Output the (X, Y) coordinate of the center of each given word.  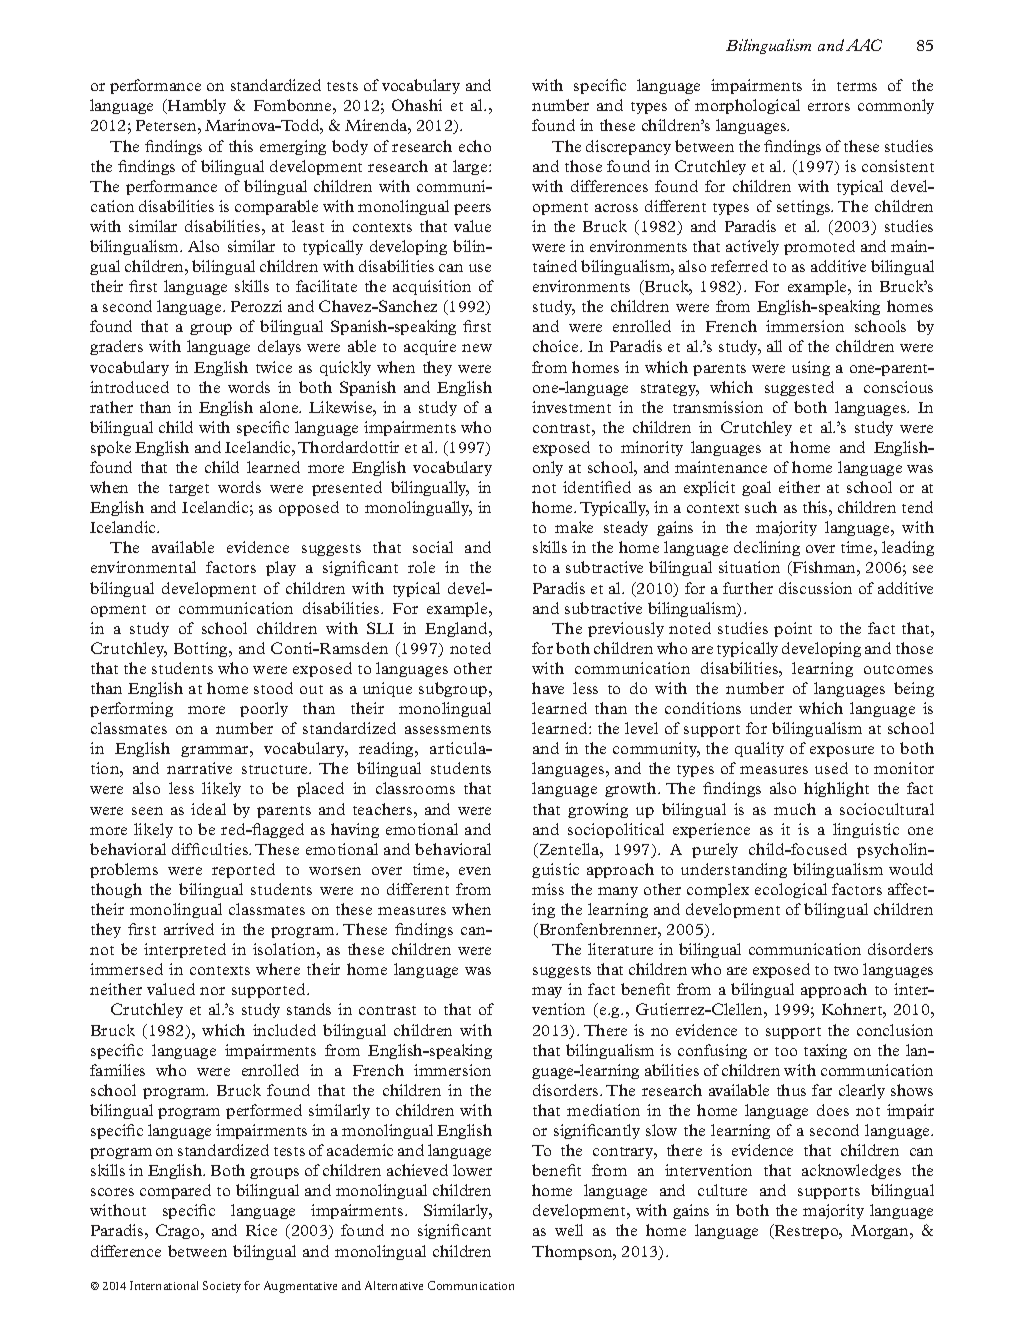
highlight (836, 789)
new (477, 348)
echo (475, 146)
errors (829, 107)
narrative (199, 768)
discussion (815, 588)
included (284, 1030)
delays (279, 347)
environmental (143, 567)
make (574, 527)
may (547, 992)
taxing (825, 1051)
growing (598, 810)
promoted (819, 247)
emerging (293, 147)
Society (222, 1287)
